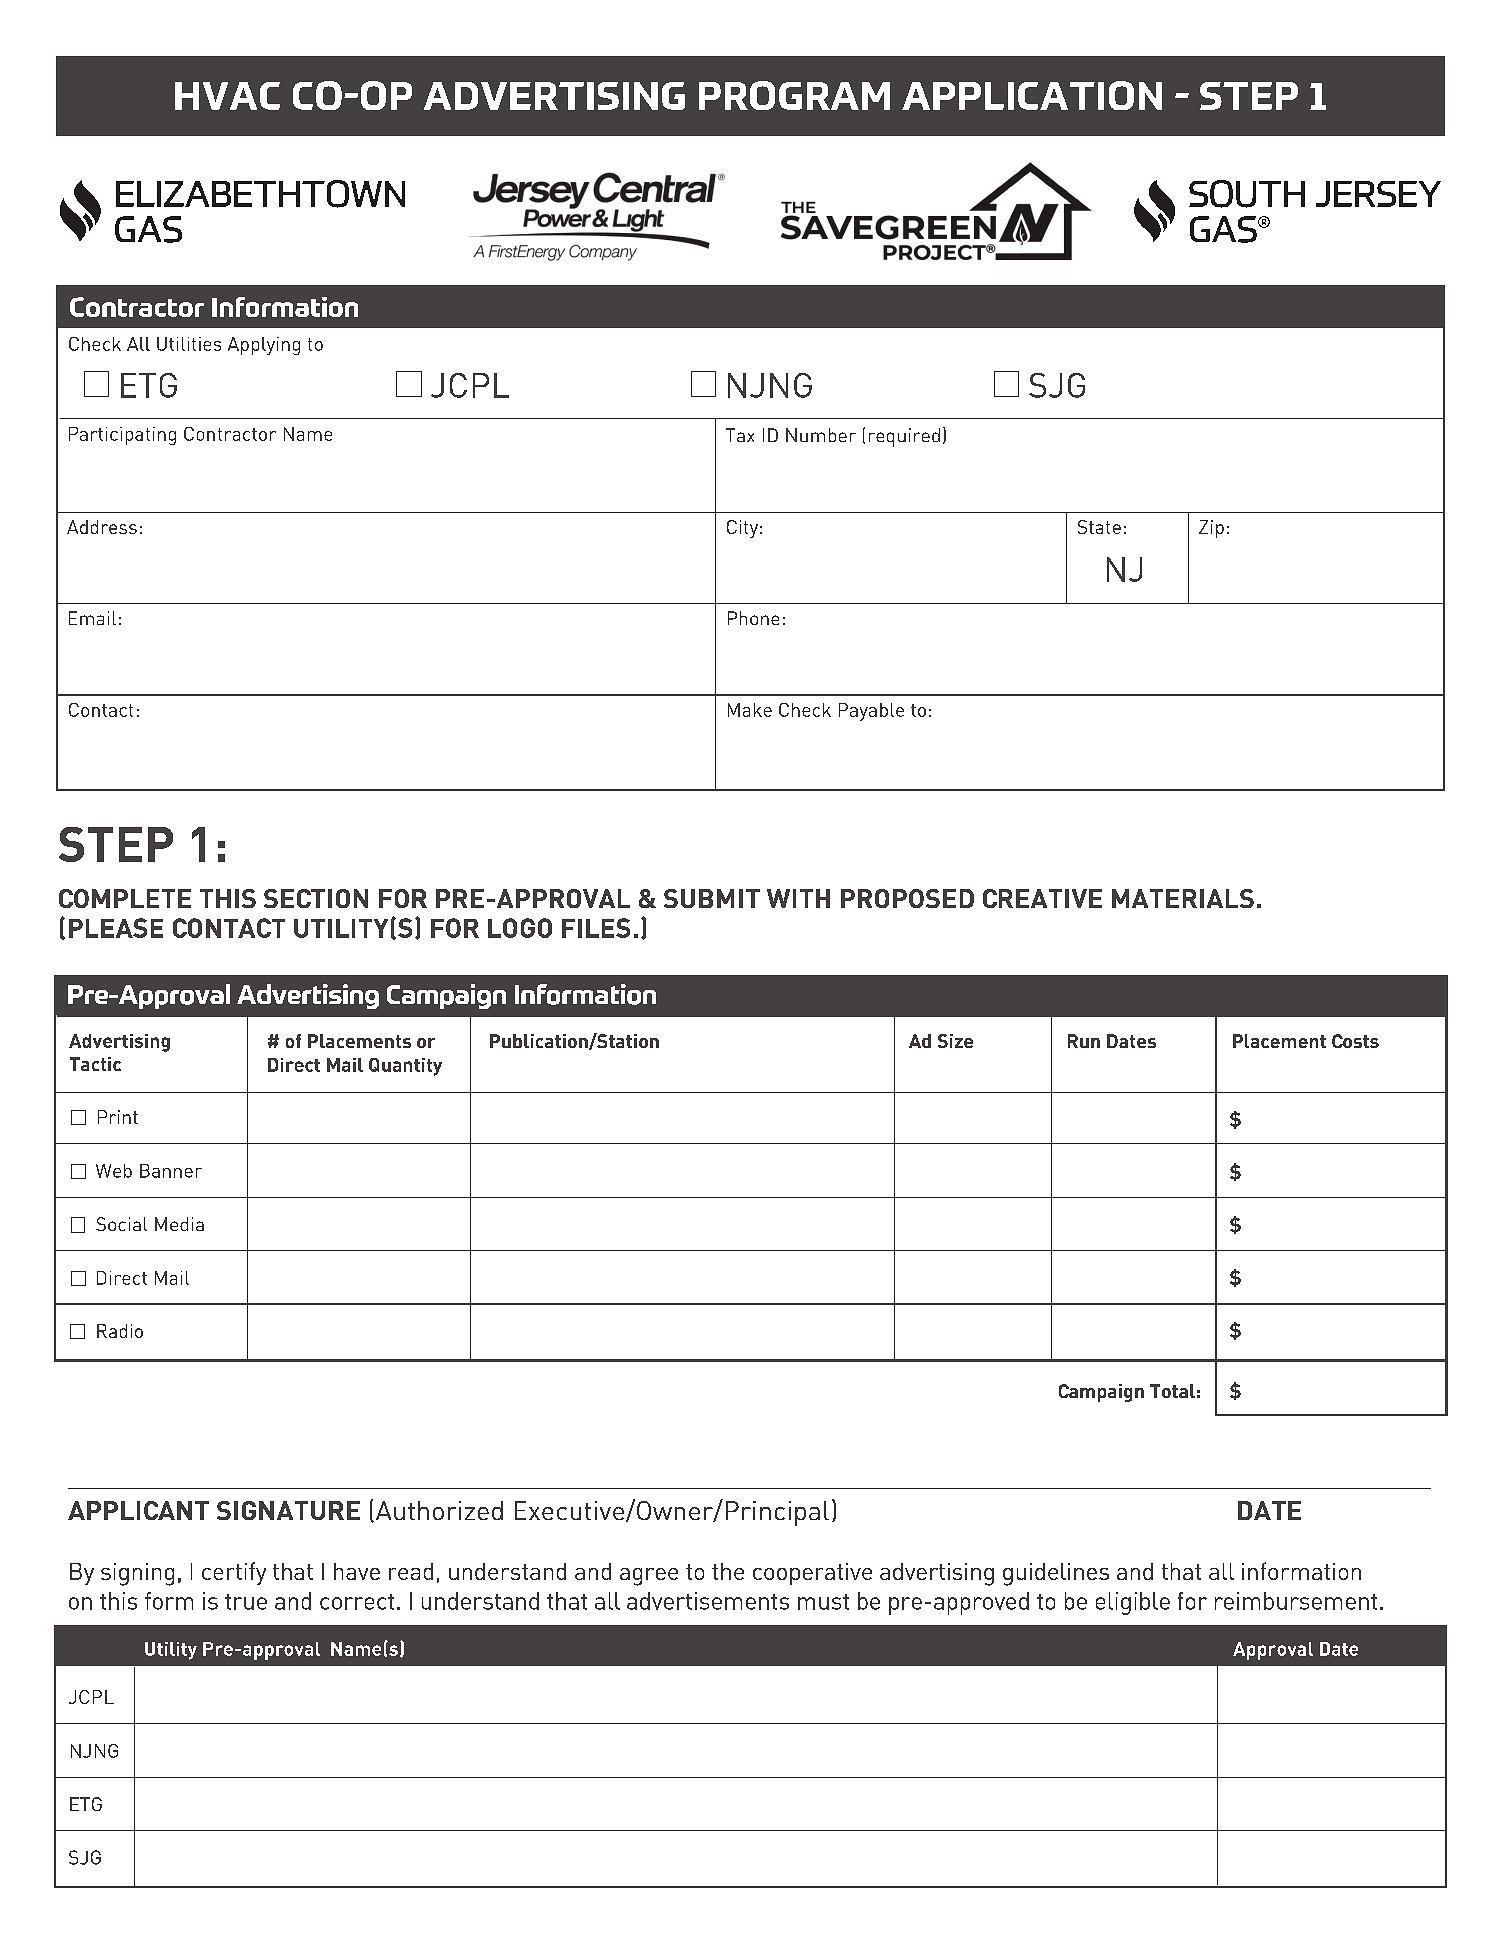 The height and width of the screenshot is (1943, 1501). Describe the element at coordinates (753, 618) in the screenshot. I see `Phone` at that location.
